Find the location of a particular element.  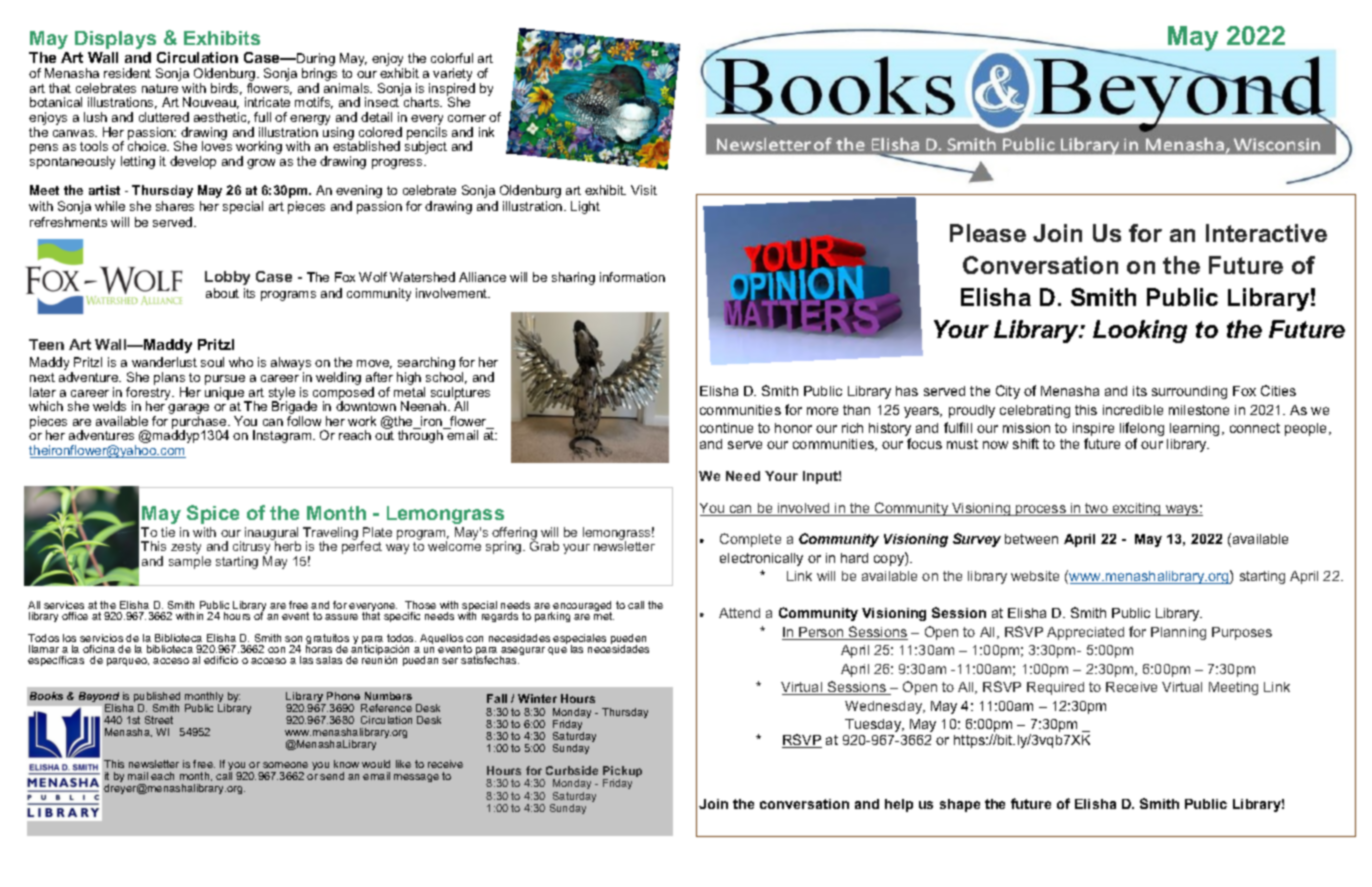

lifelong is located at coordinates (1142, 430).
